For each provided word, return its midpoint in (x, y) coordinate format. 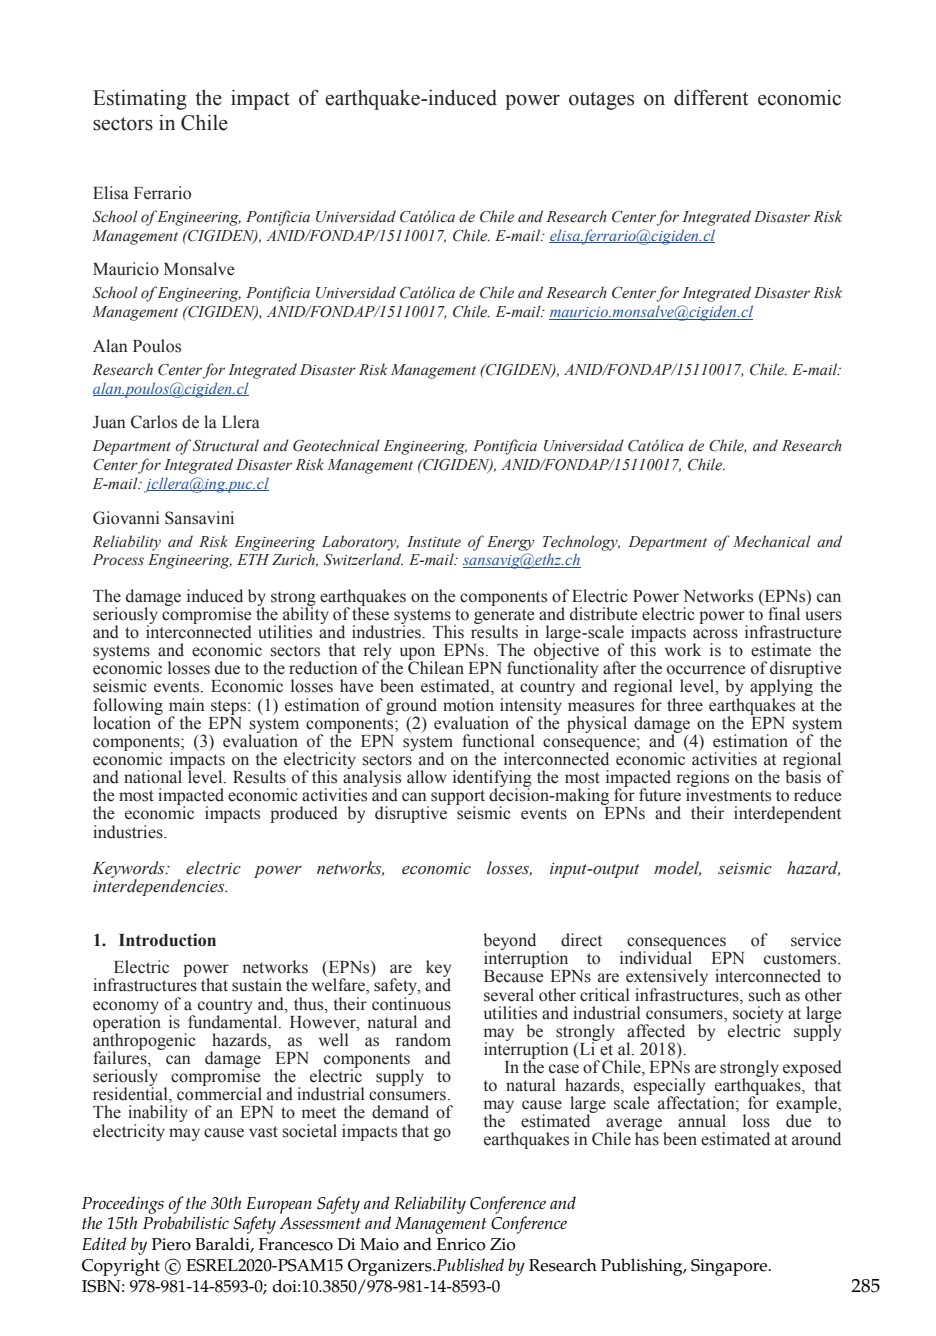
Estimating (140, 99)
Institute (434, 542)
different (711, 97)
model (677, 868)
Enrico (461, 1244)
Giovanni (126, 518)
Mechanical (772, 541)
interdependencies (160, 886)
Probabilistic (186, 1222)
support (458, 799)
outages (601, 101)
